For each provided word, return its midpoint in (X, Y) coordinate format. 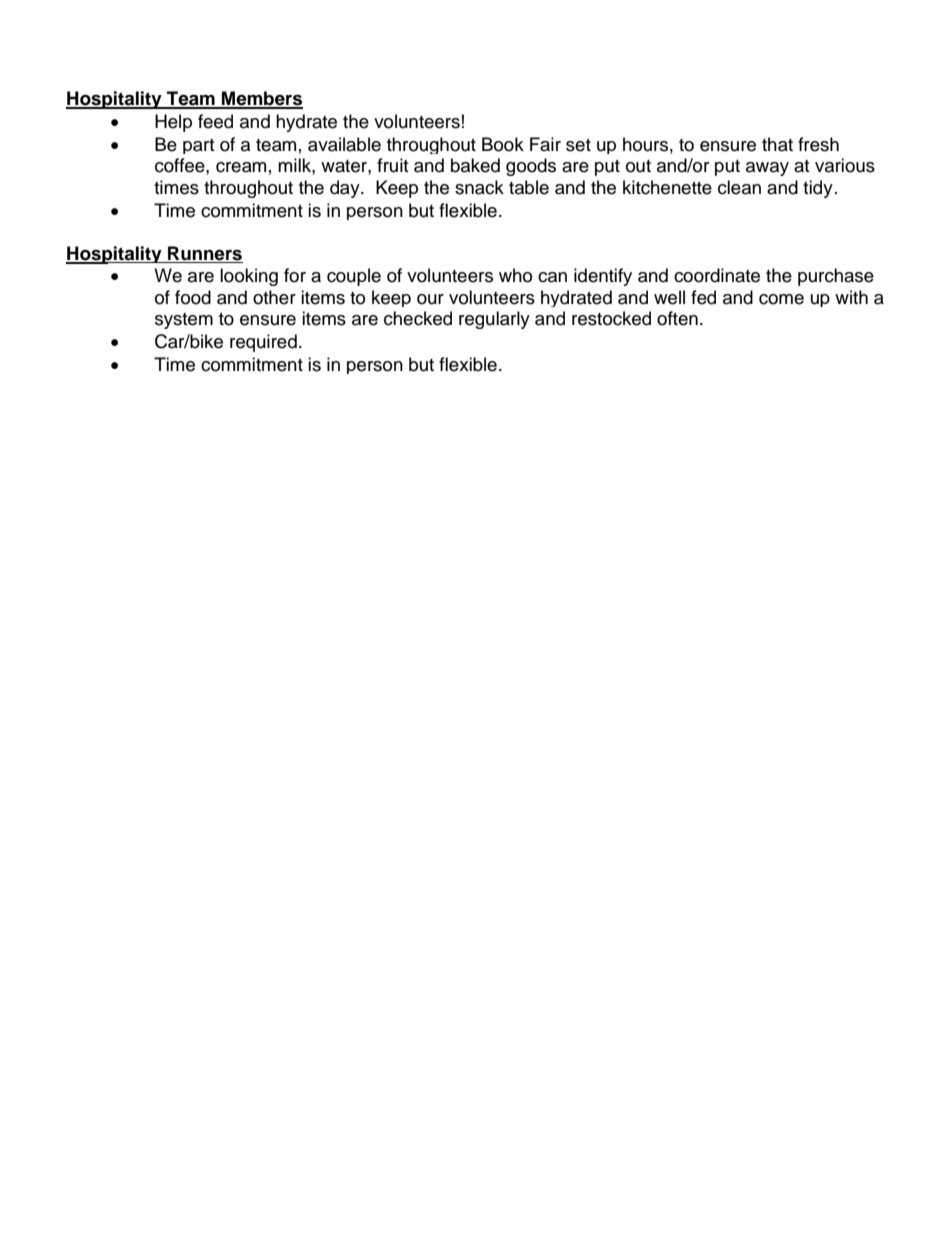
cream (241, 167)
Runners (205, 253)
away (767, 169)
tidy (818, 189)
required (263, 343)
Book (503, 144)
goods (531, 167)
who (515, 275)
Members (261, 99)
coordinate (717, 275)
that (777, 144)
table (529, 187)
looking (249, 277)
